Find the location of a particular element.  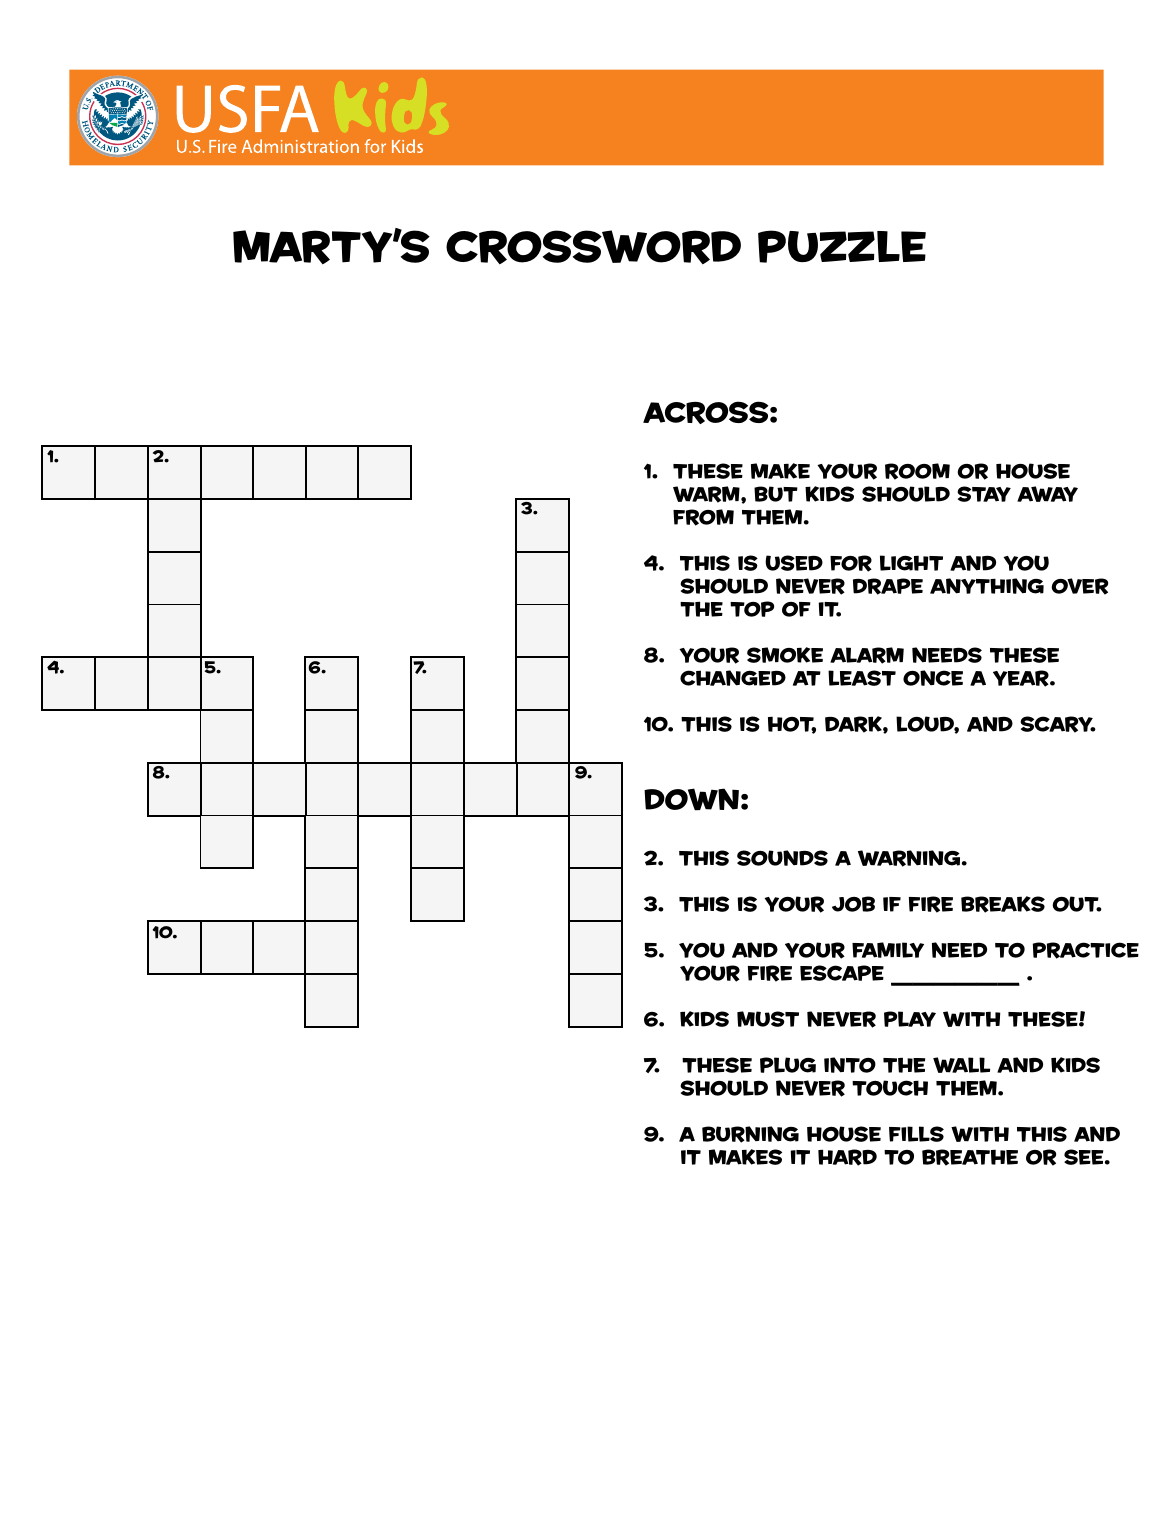

room is located at coordinates (917, 471).
